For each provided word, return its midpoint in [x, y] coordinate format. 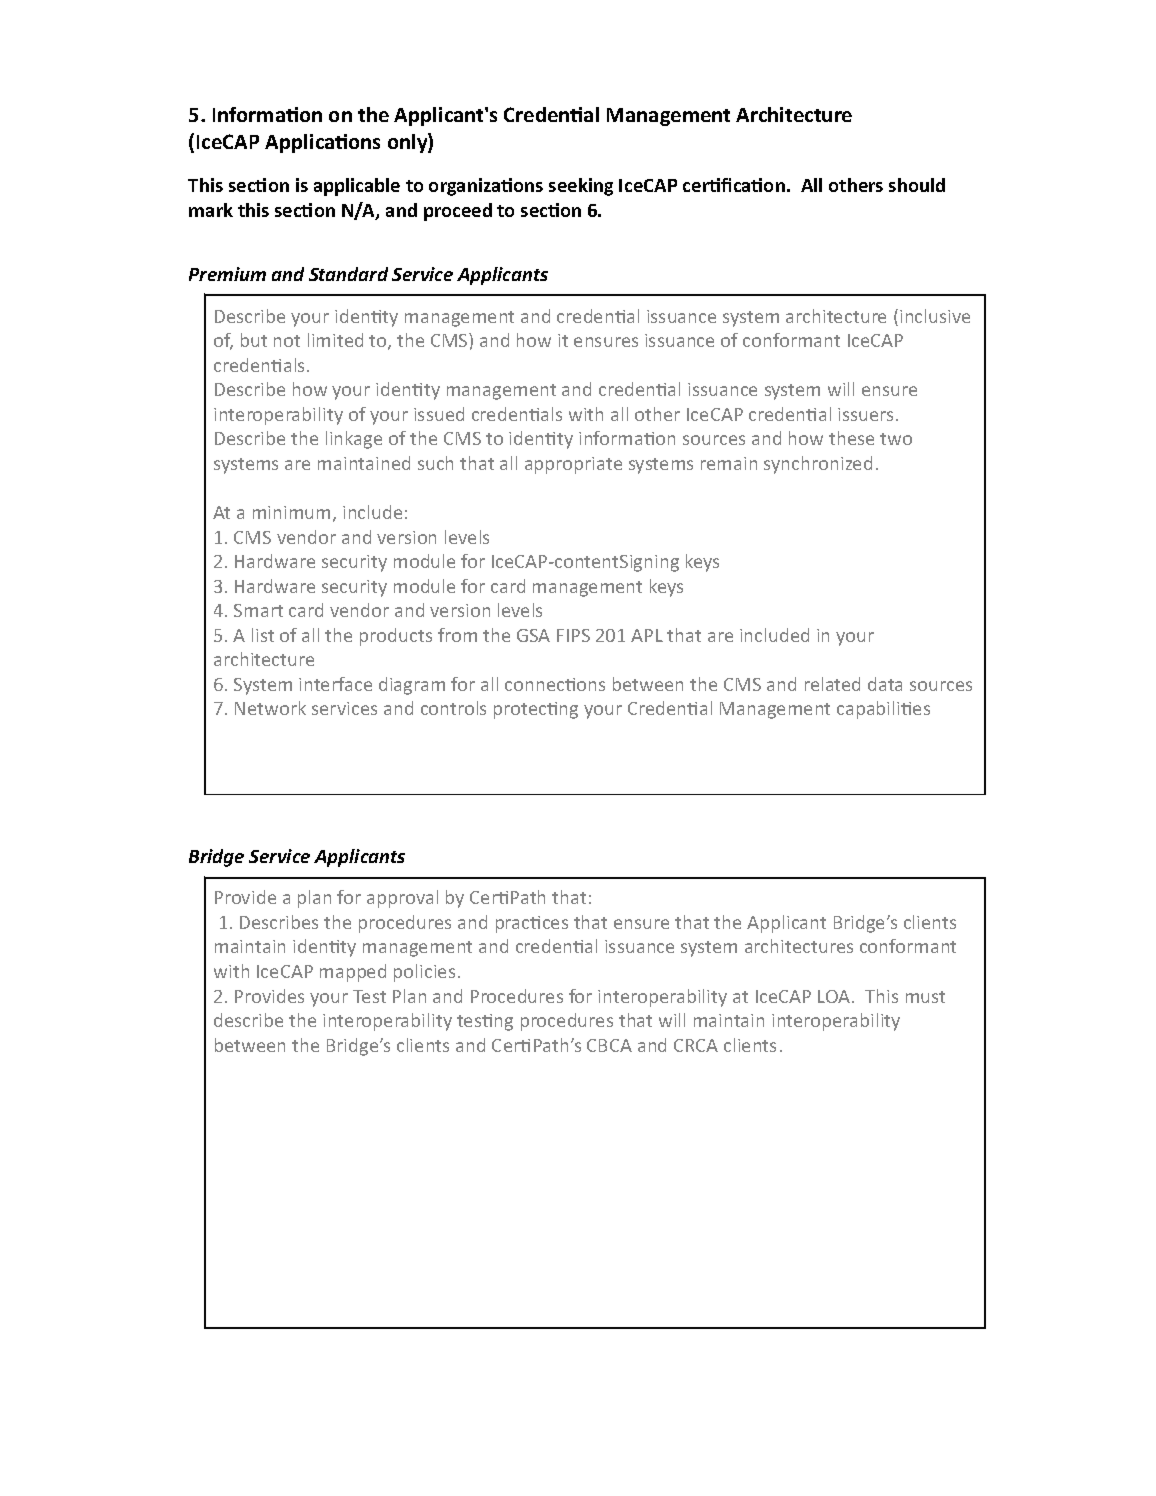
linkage [354, 440]
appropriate [573, 465]
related [832, 684]
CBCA [609, 1045]
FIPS [573, 635]
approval [402, 899]
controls [453, 708]
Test [369, 996]
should [917, 185]
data [885, 684]
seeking [581, 187]
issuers [867, 414]
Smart [258, 610]
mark [211, 210]
